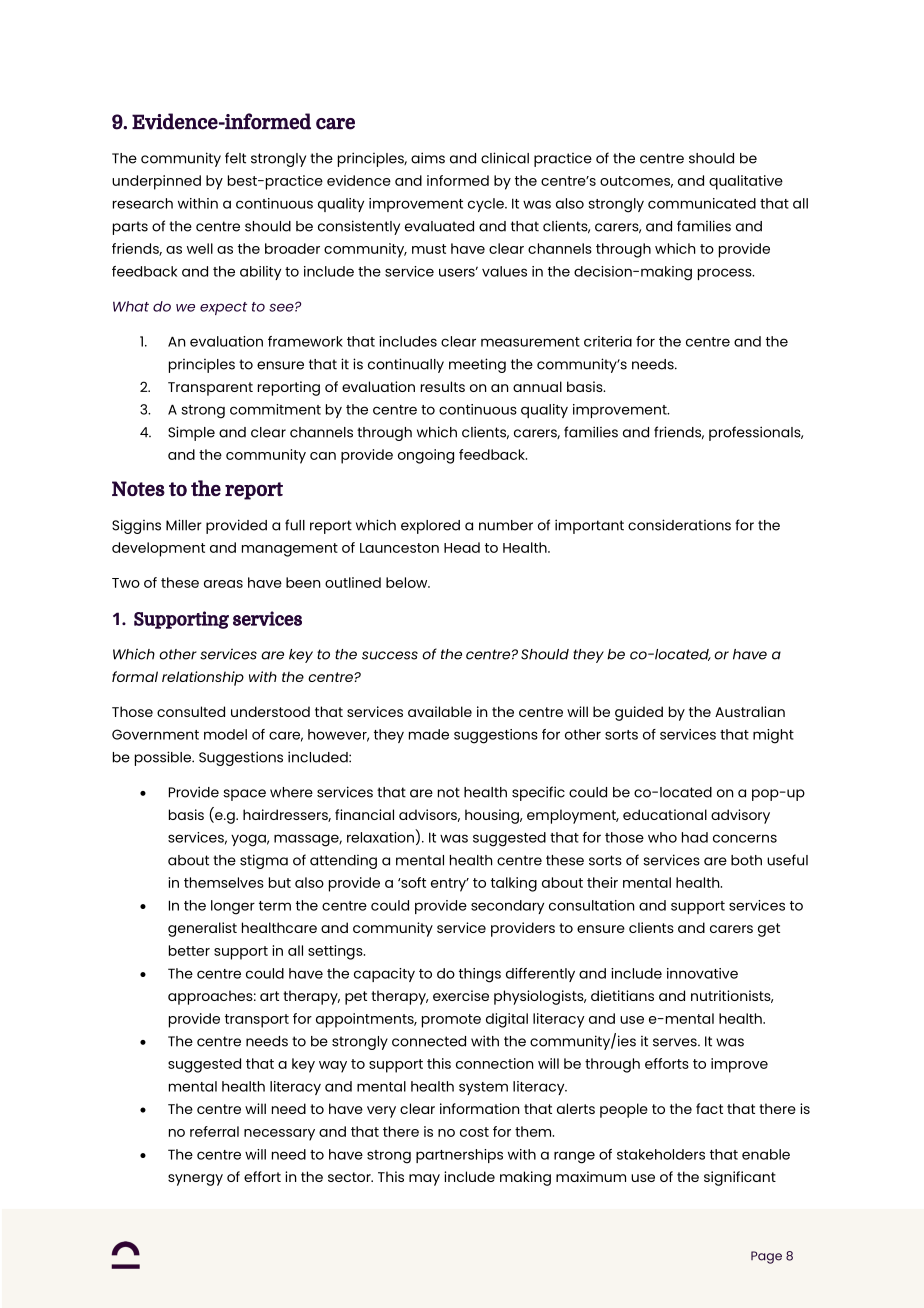 The height and width of the image is (1308, 924). What do you see at coordinates (679, 525) in the image?
I see `considerations` at bounding box center [679, 525].
